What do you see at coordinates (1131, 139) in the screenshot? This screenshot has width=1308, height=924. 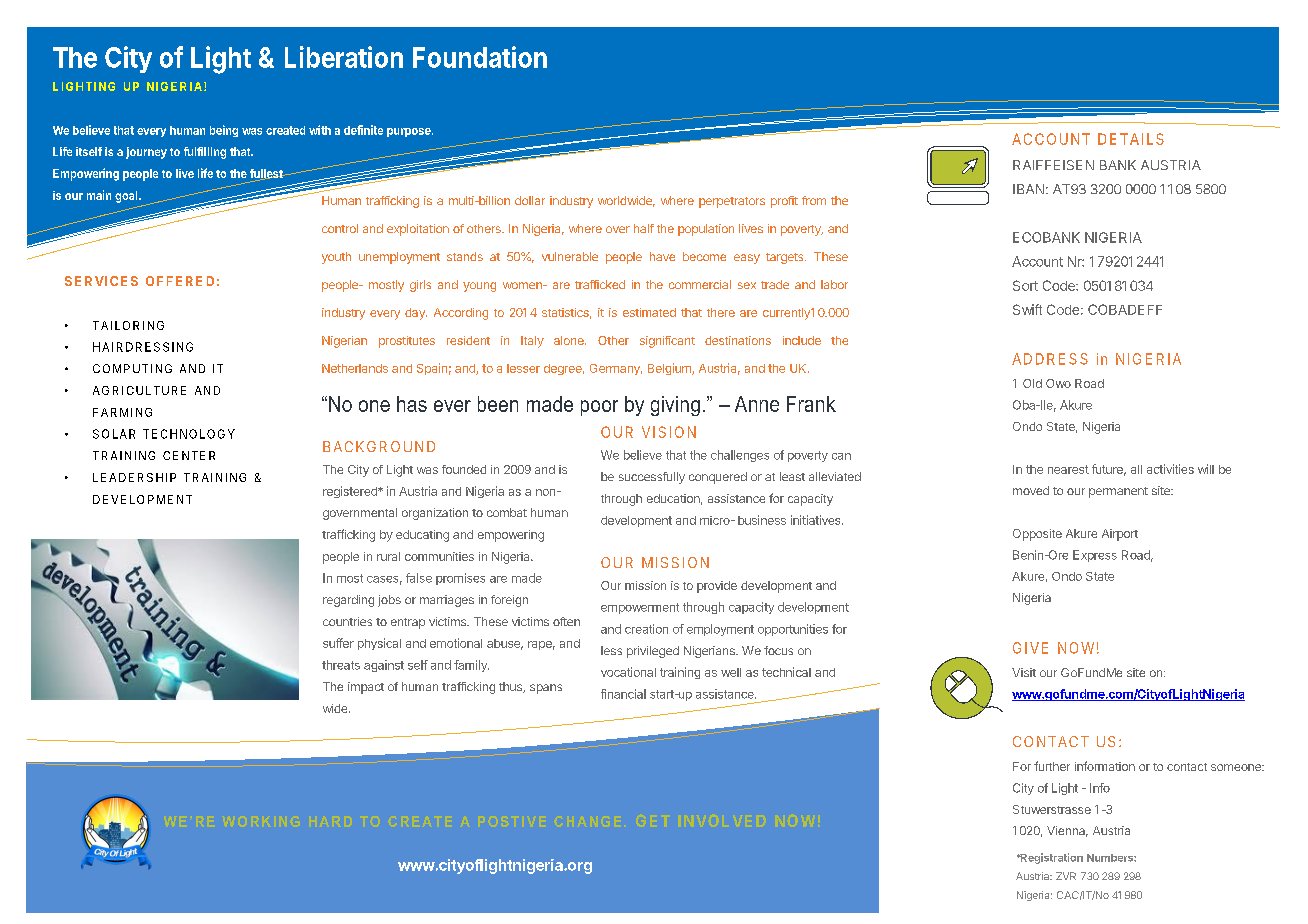 I see `DETAILS` at bounding box center [1131, 139].
